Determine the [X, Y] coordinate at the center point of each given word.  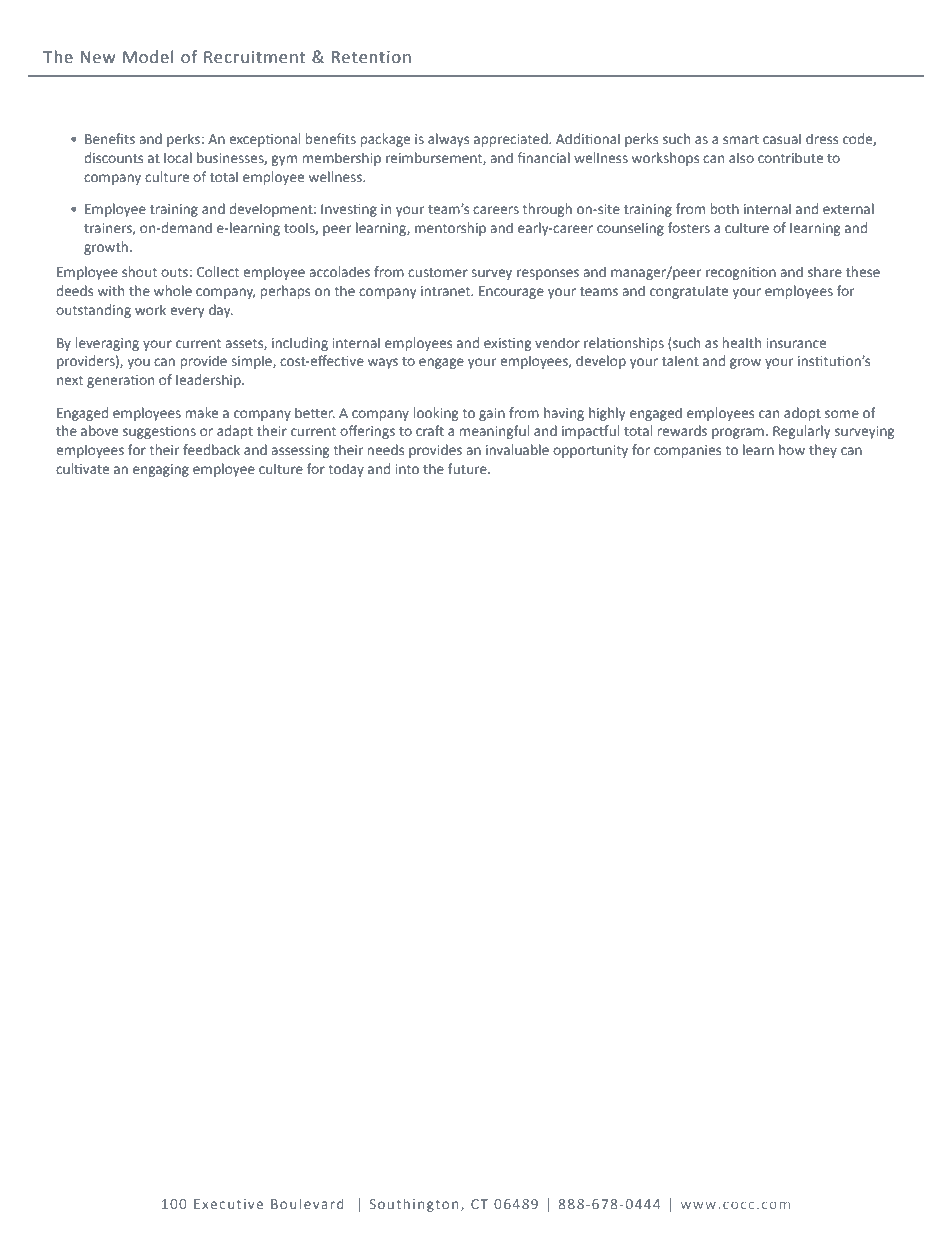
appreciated [512, 140]
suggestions [159, 432]
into [407, 469]
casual [782, 138]
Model [148, 57]
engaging [161, 470]
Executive [228, 1204]
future [468, 468]
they [823, 451]
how [792, 449]
